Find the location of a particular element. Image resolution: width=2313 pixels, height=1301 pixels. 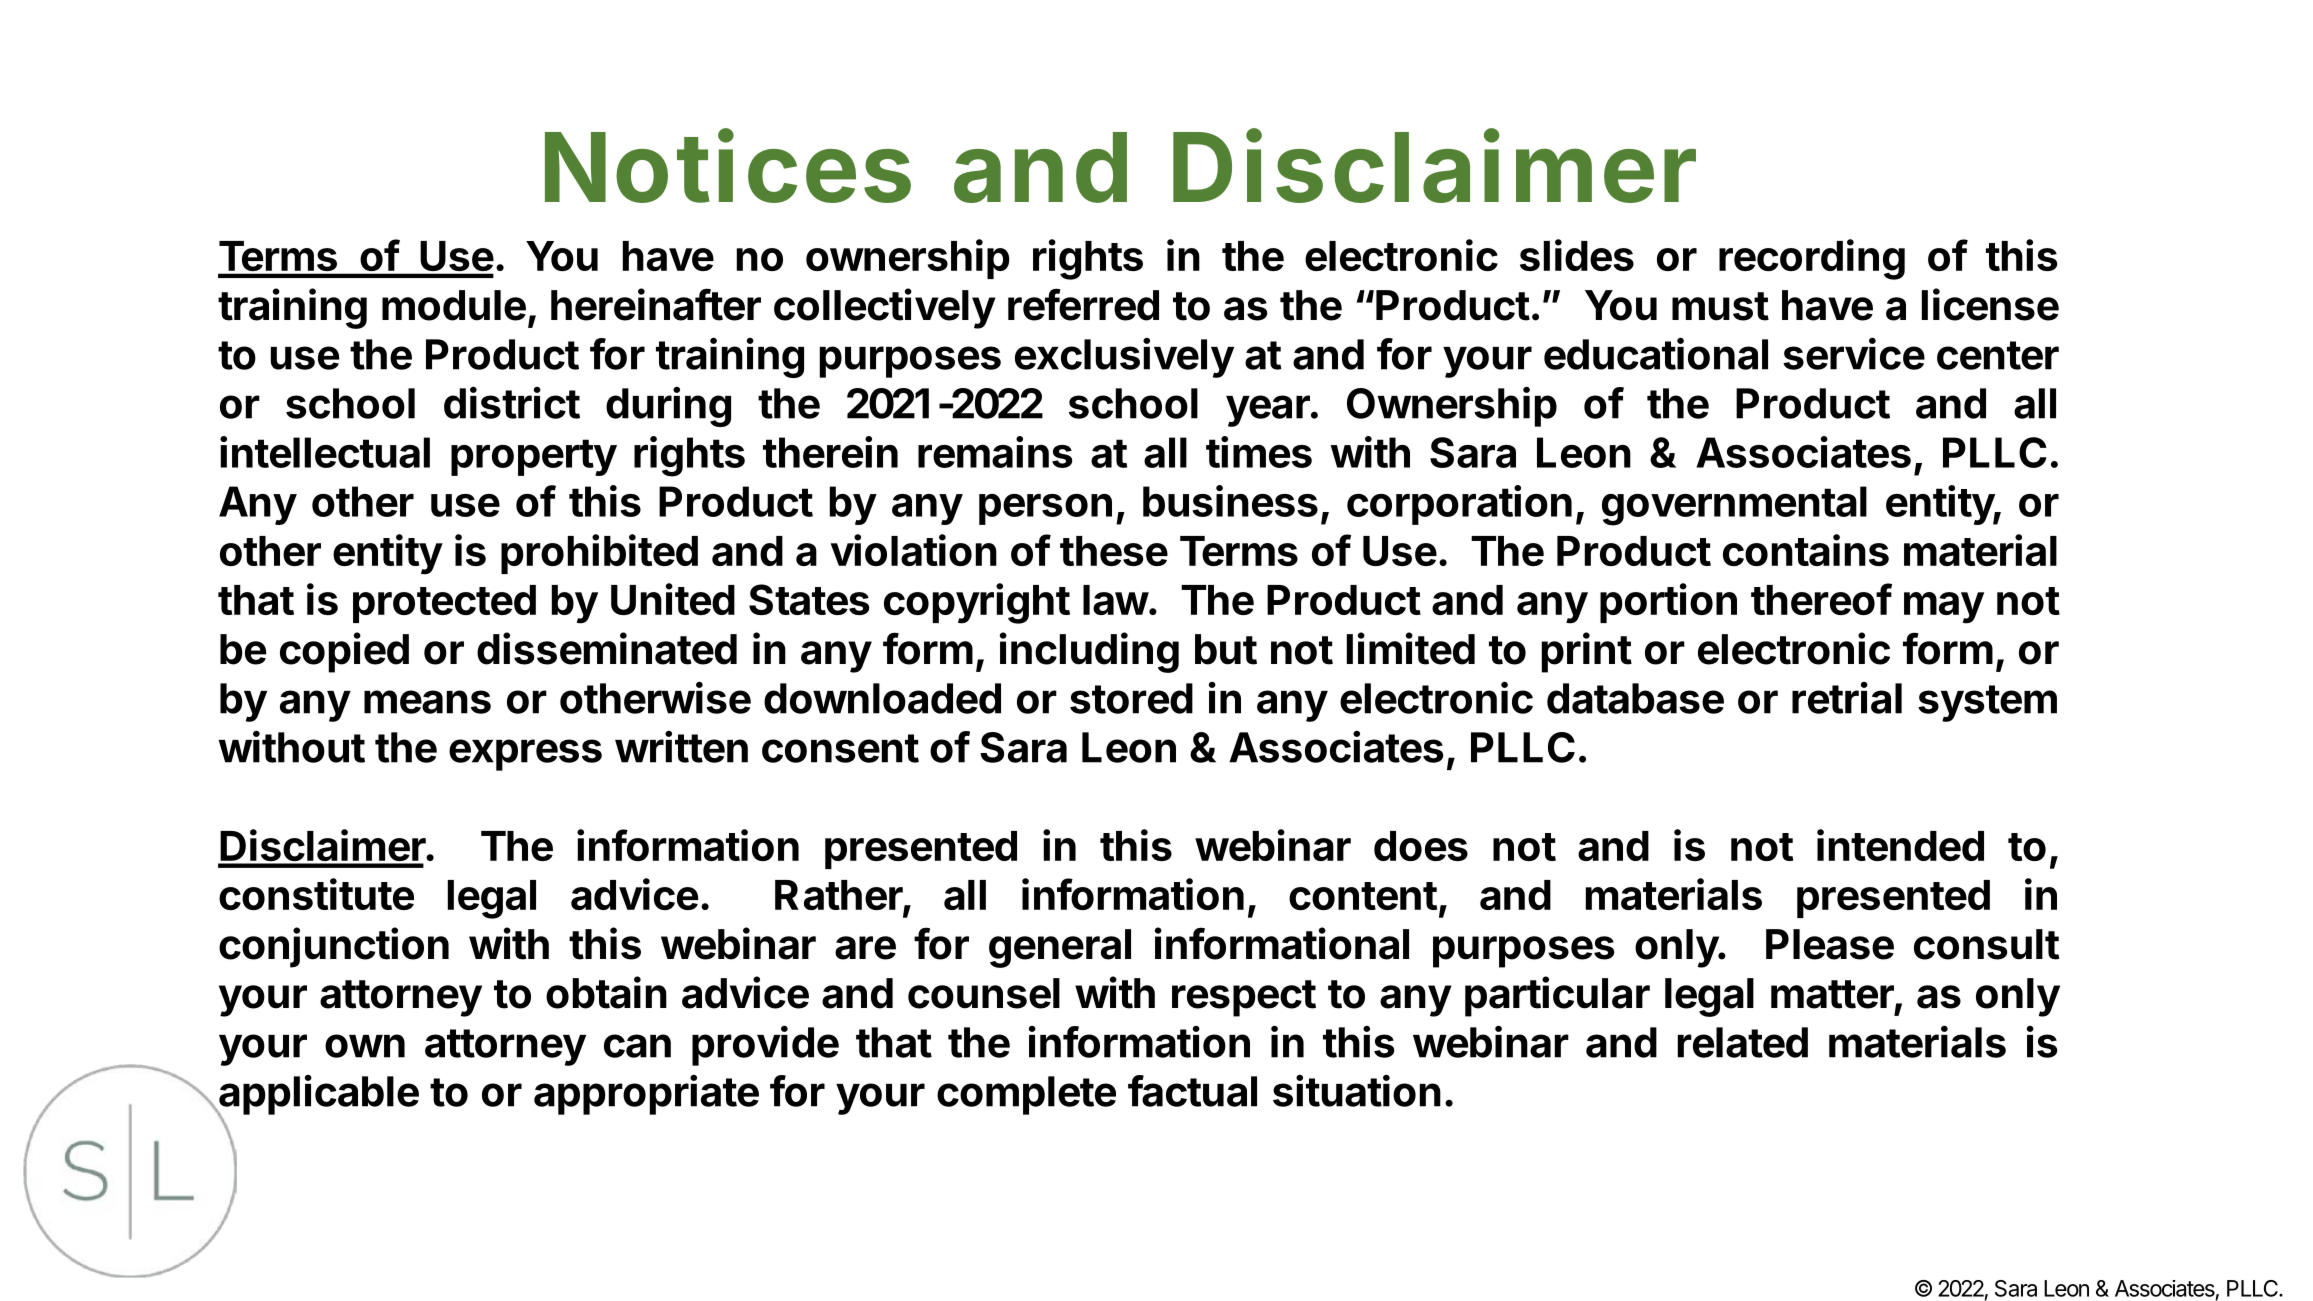

recording is located at coordinates (1812, 259).
